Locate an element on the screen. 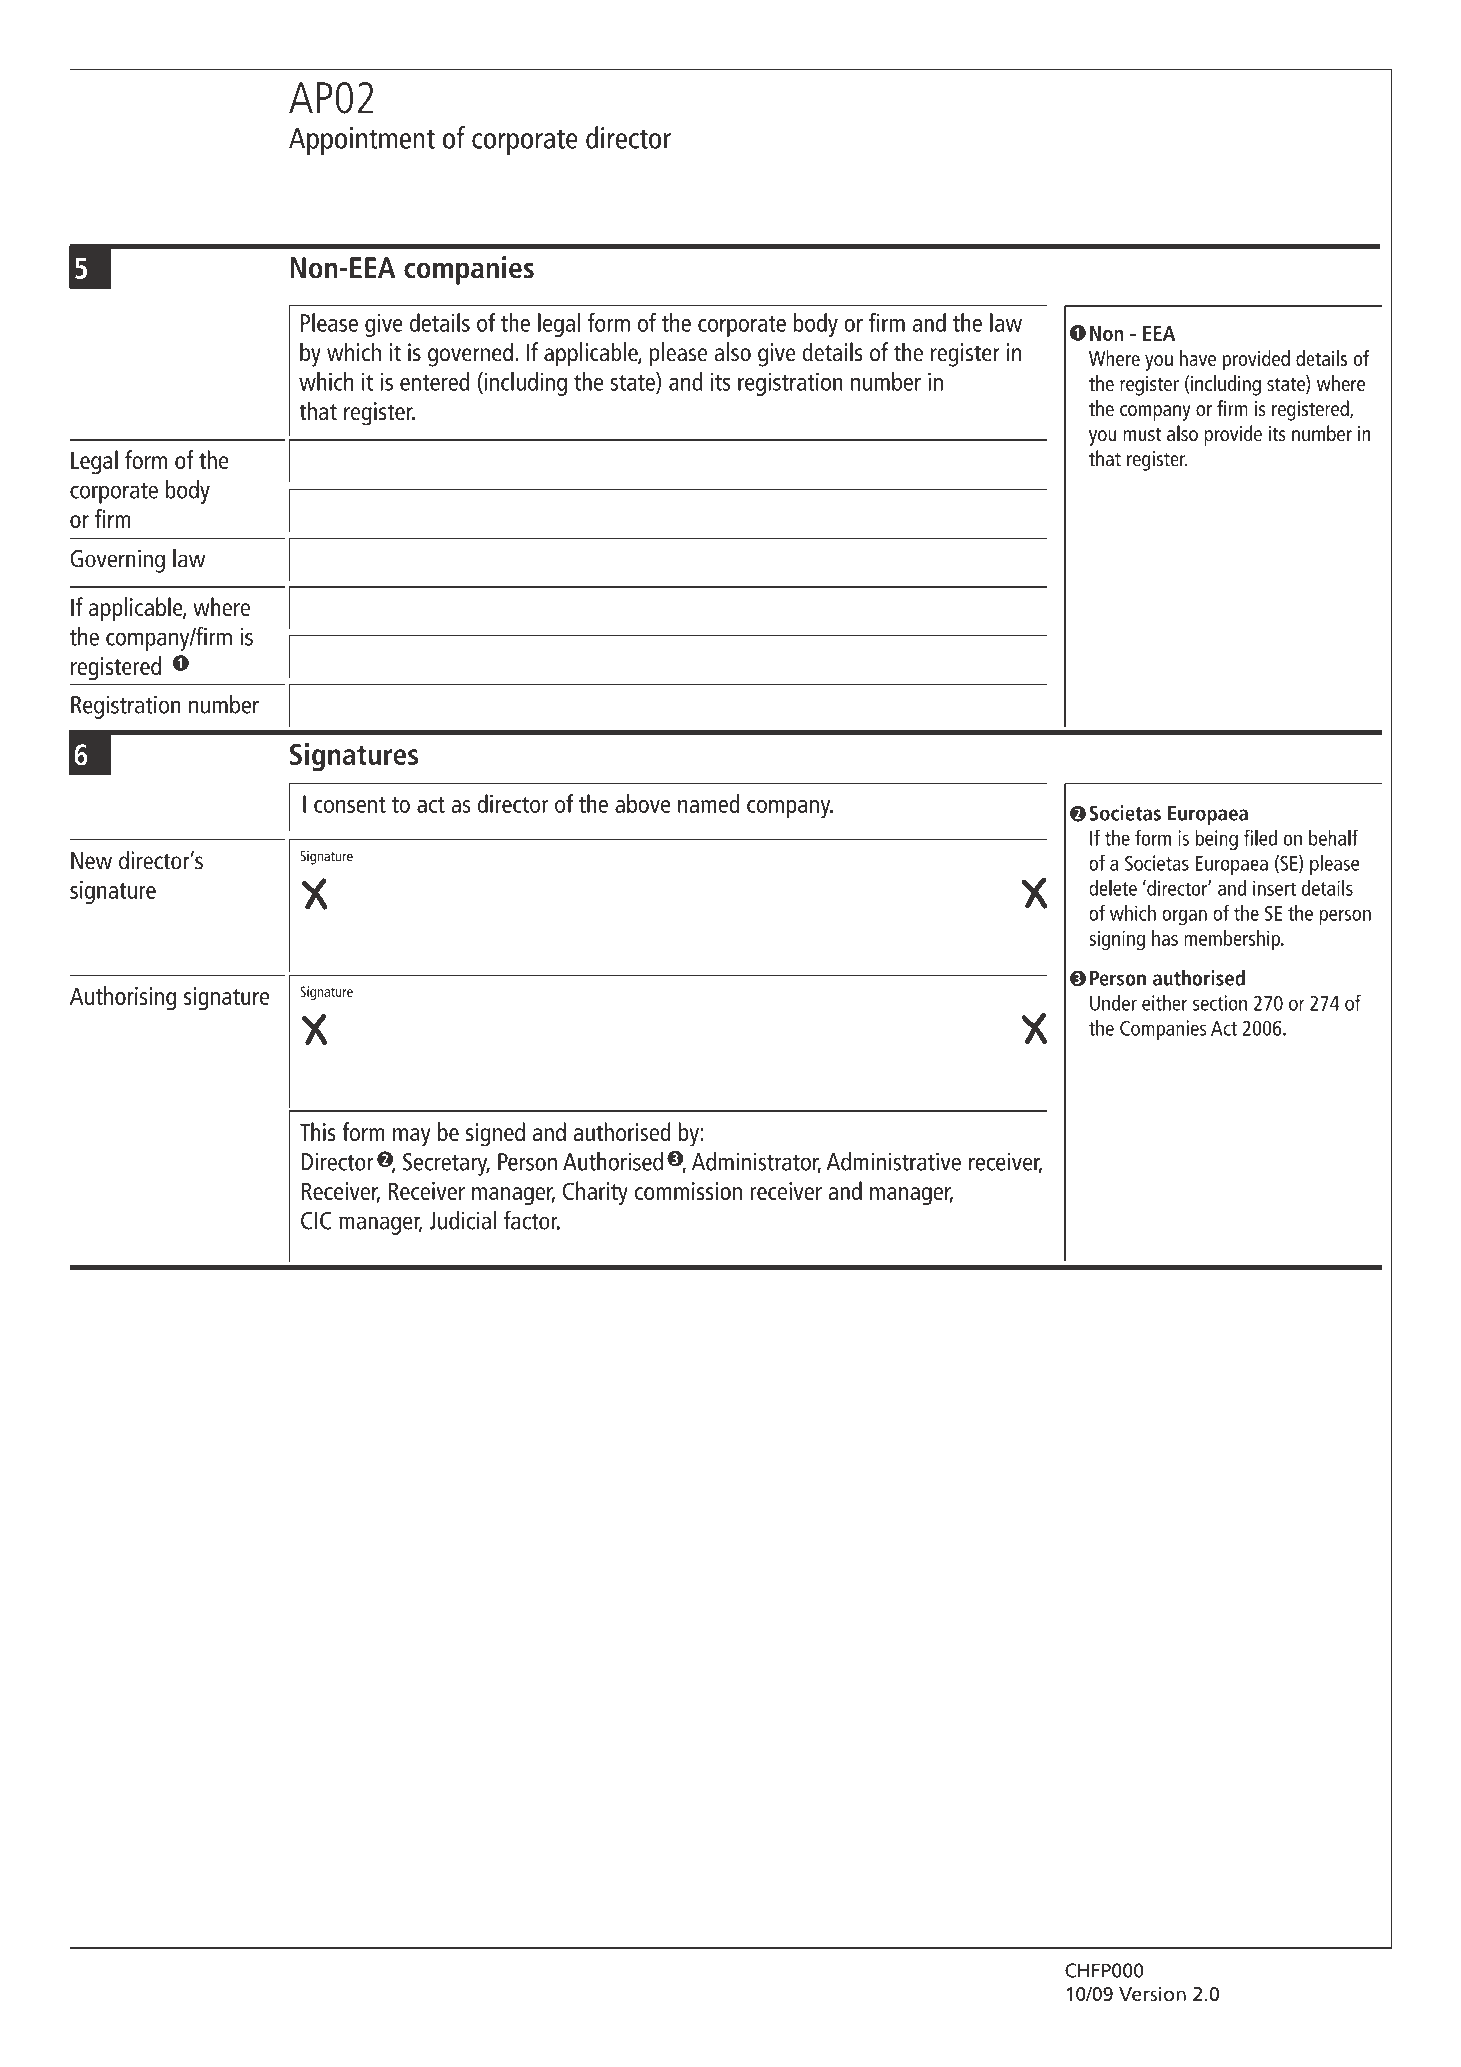  Appointment is located at coordinates (362, 141).
